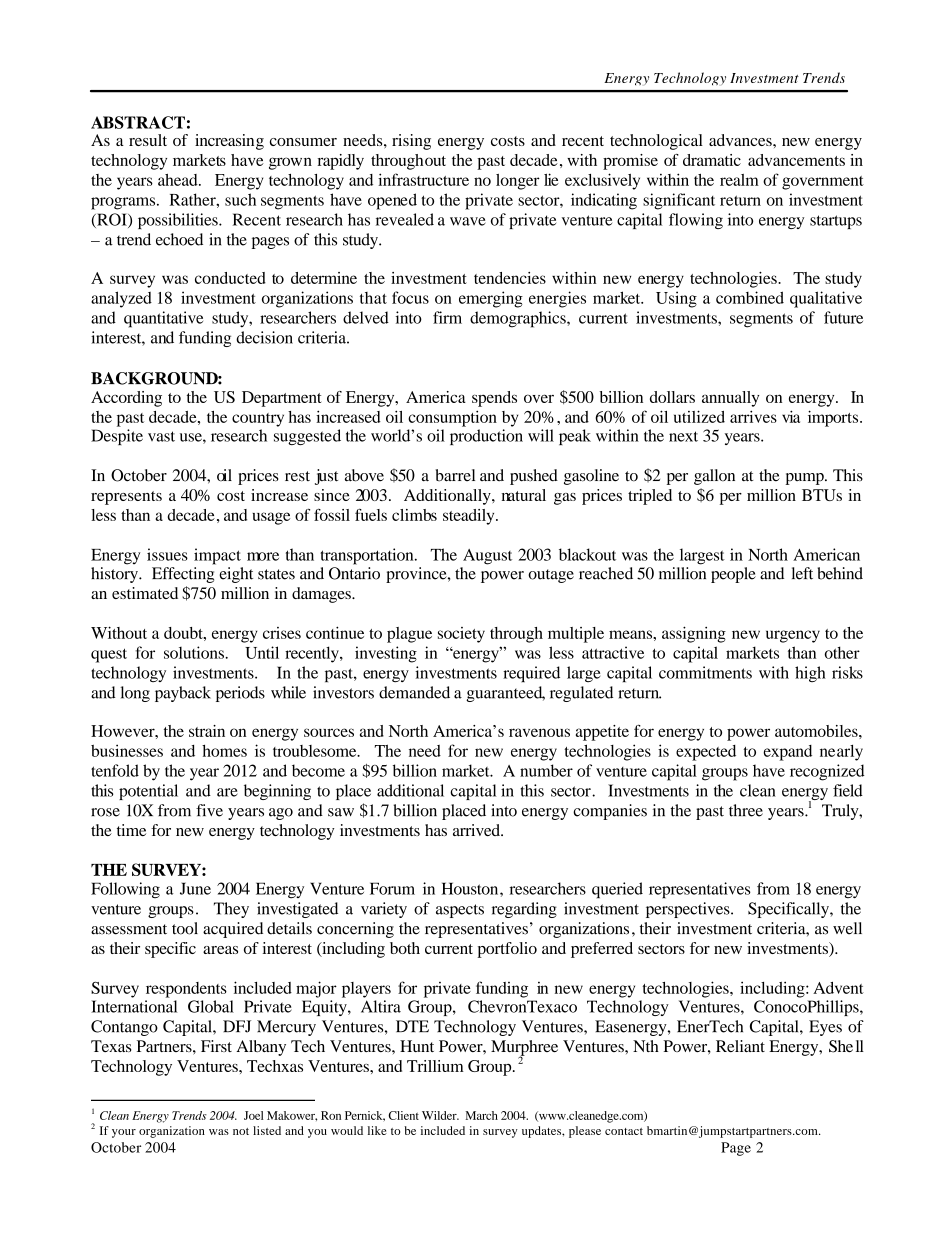 The width and height of the screenshot is (952, 1233). Describe the element at coordinates (494, 399) in the screenshot. I see `spends` at that location.
